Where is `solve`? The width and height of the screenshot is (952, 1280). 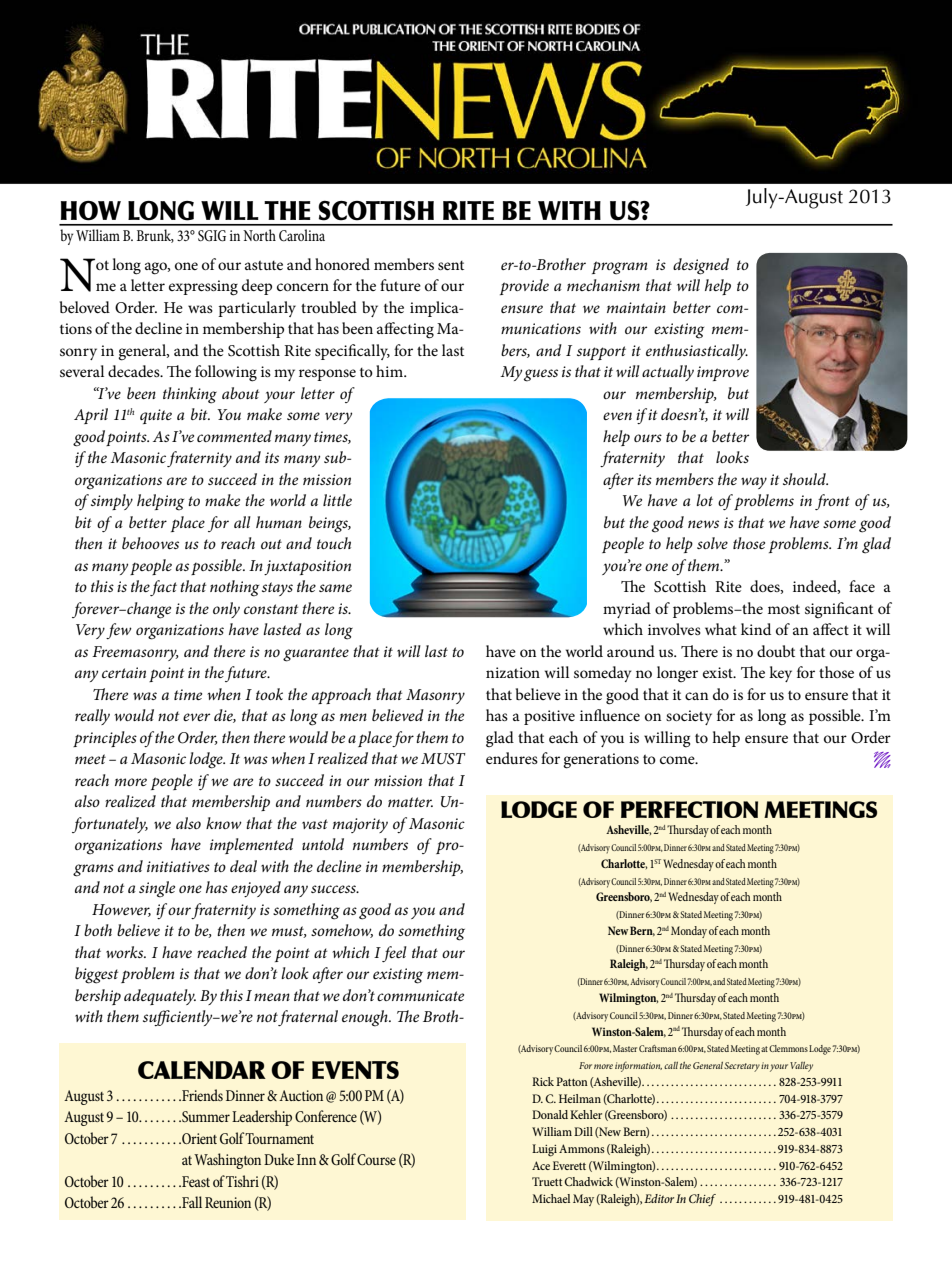
solve is located at coordinates (712, 543).
